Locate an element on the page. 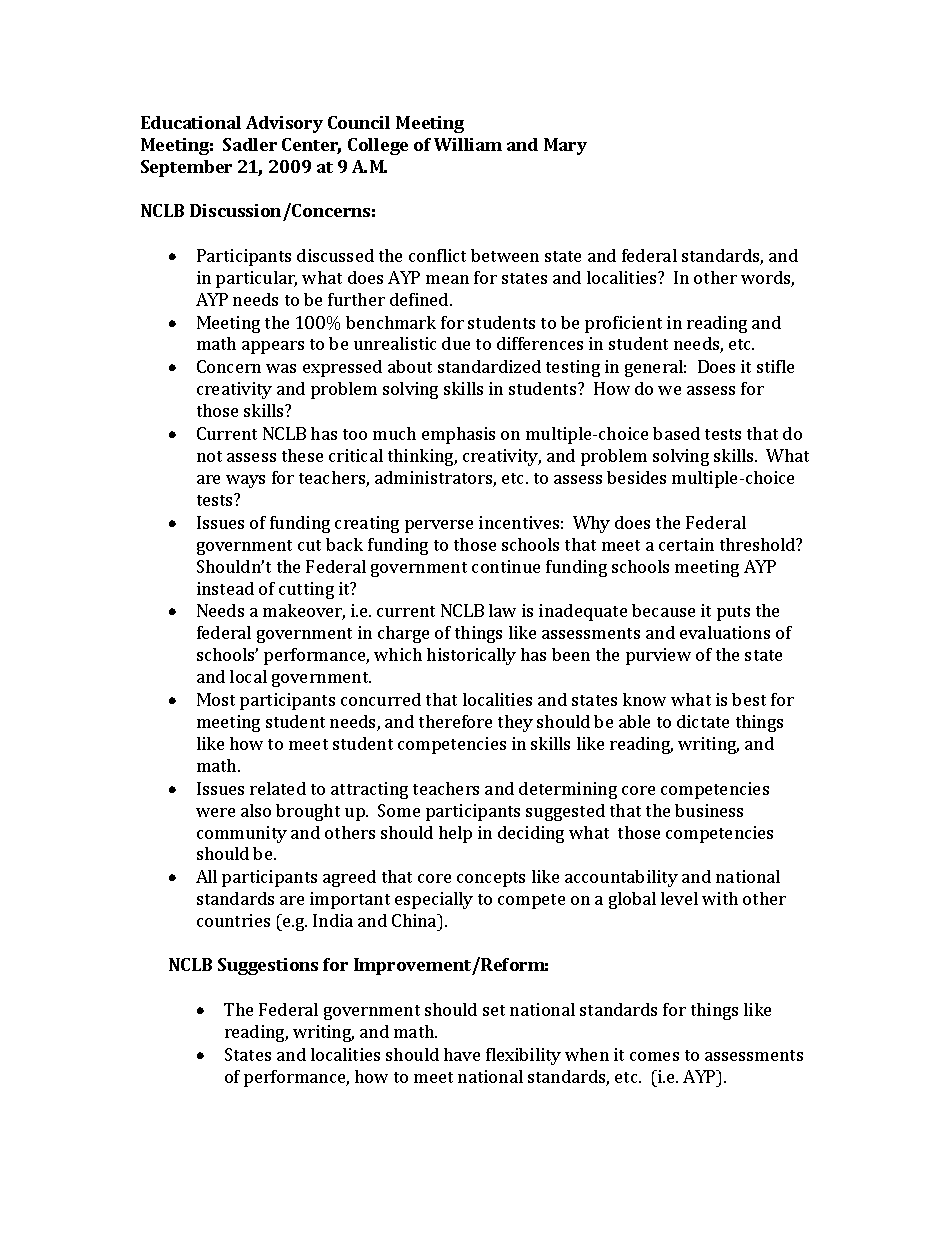  puts is located at coordinates (733, 613).
